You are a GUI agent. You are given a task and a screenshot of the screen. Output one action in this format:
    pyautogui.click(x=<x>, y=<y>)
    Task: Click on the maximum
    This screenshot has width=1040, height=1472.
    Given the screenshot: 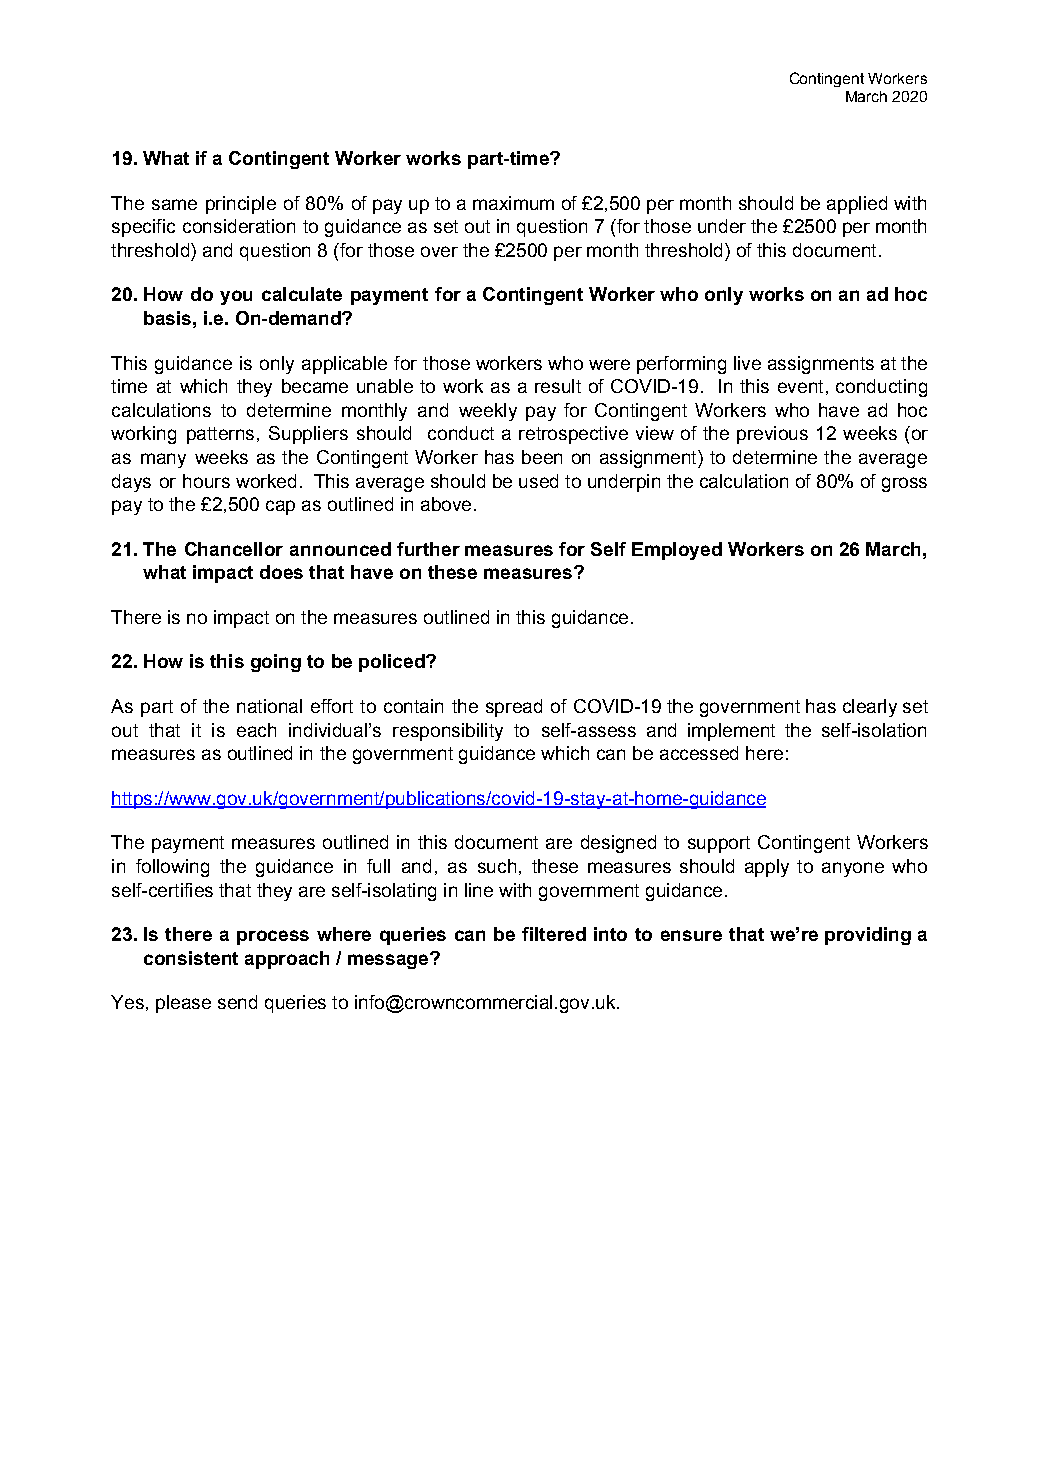 What is the action you would take?
    pyautogui.click(x=513, y=203)
